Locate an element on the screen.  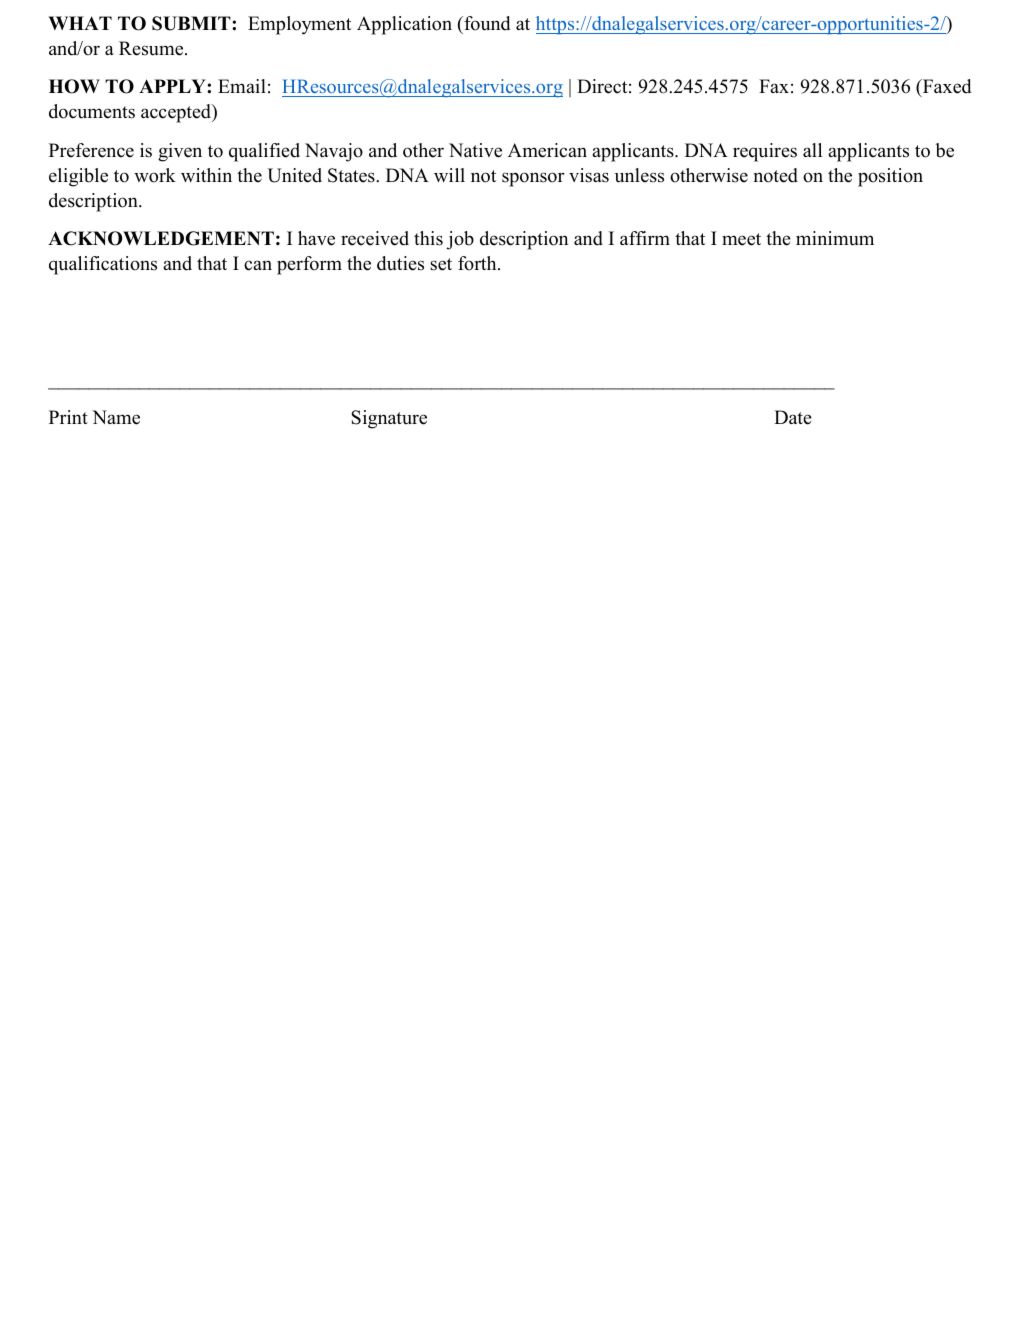
Name is located at coordinates (116, 417).
